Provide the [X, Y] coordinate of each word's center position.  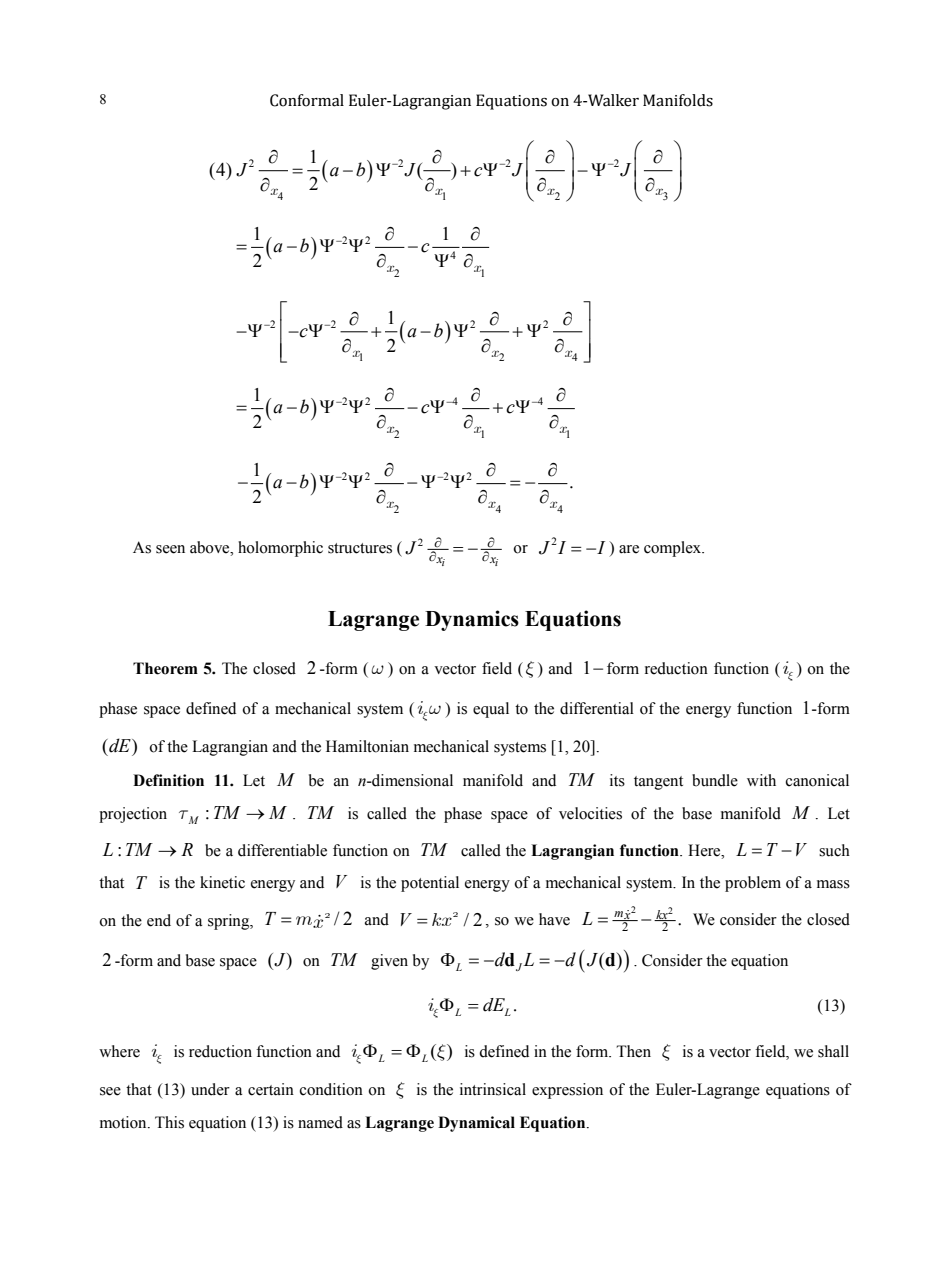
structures [360, 548]
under [210, 1089]
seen [170, 549]
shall [833, 1051]
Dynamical [476, 1124]
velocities [590, 813]
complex [674, 549]
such [834, 850]
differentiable [282, 850]
